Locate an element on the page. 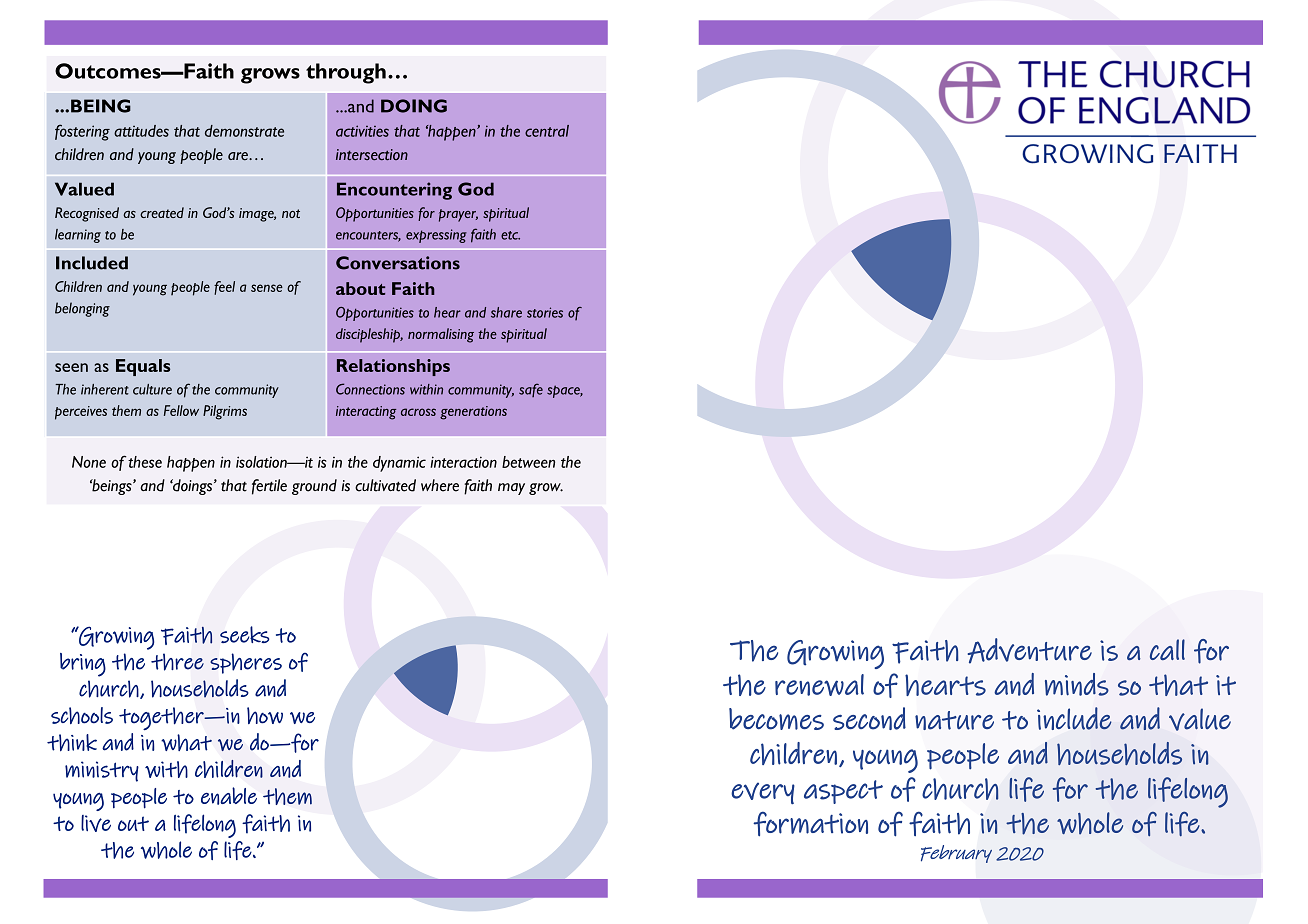 This document has width=1308, height=924. culture is located at coordinates (152, 389).
